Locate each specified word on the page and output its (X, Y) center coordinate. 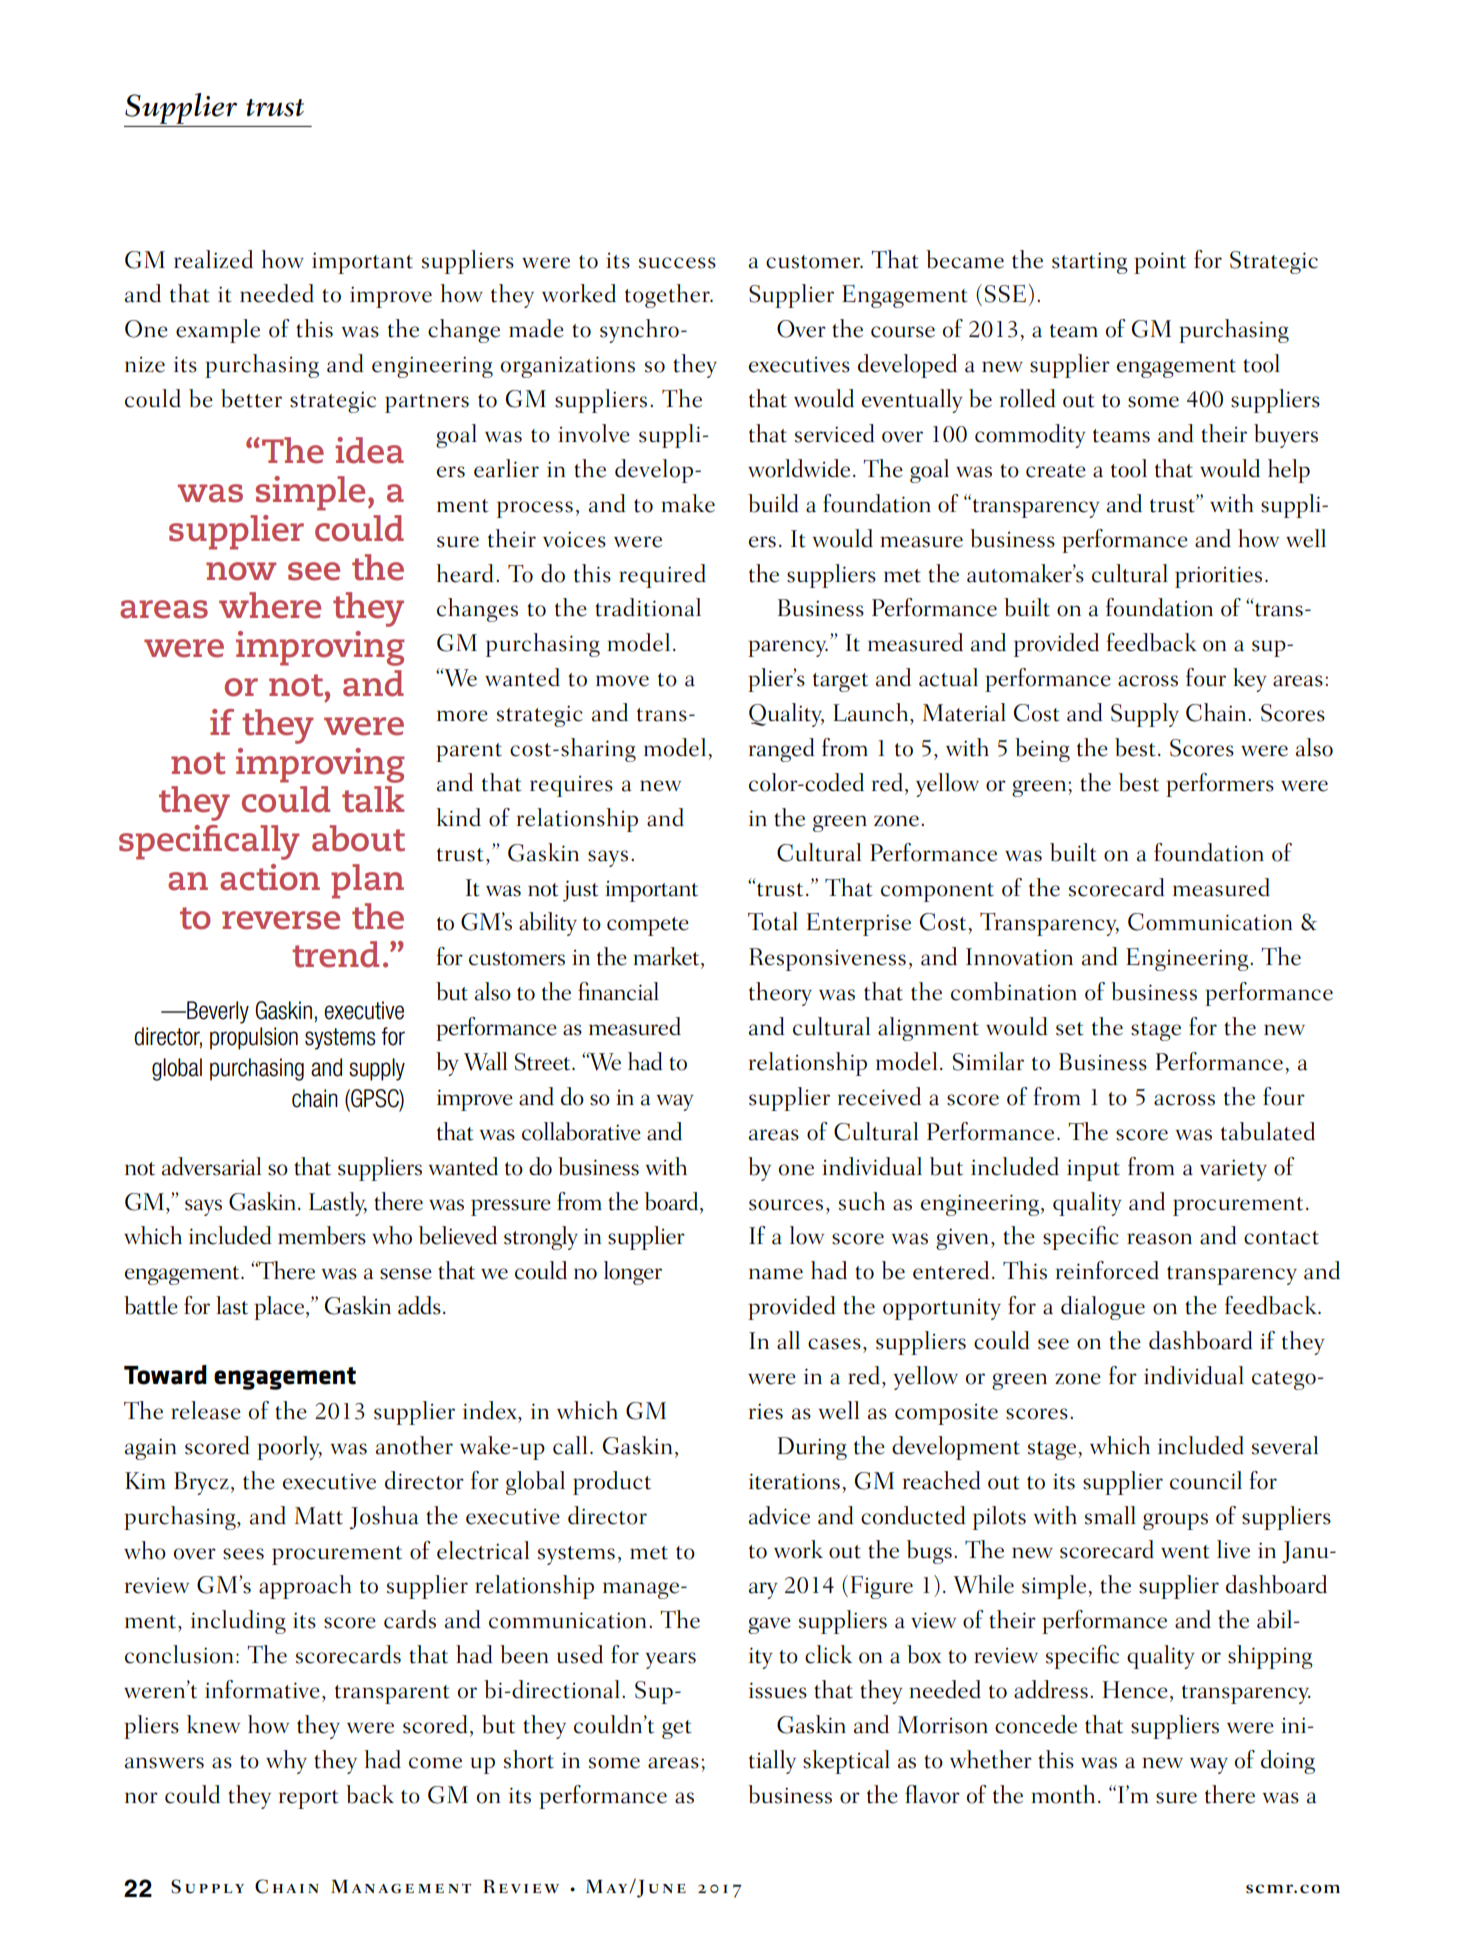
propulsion (254, 1038)
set (1070, 1029)
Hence (1135, 1690)
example (218, 331)
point (1160, 263)
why (286, 1762)
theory (780, 994)
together (668, 296)
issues (778, 1690)
